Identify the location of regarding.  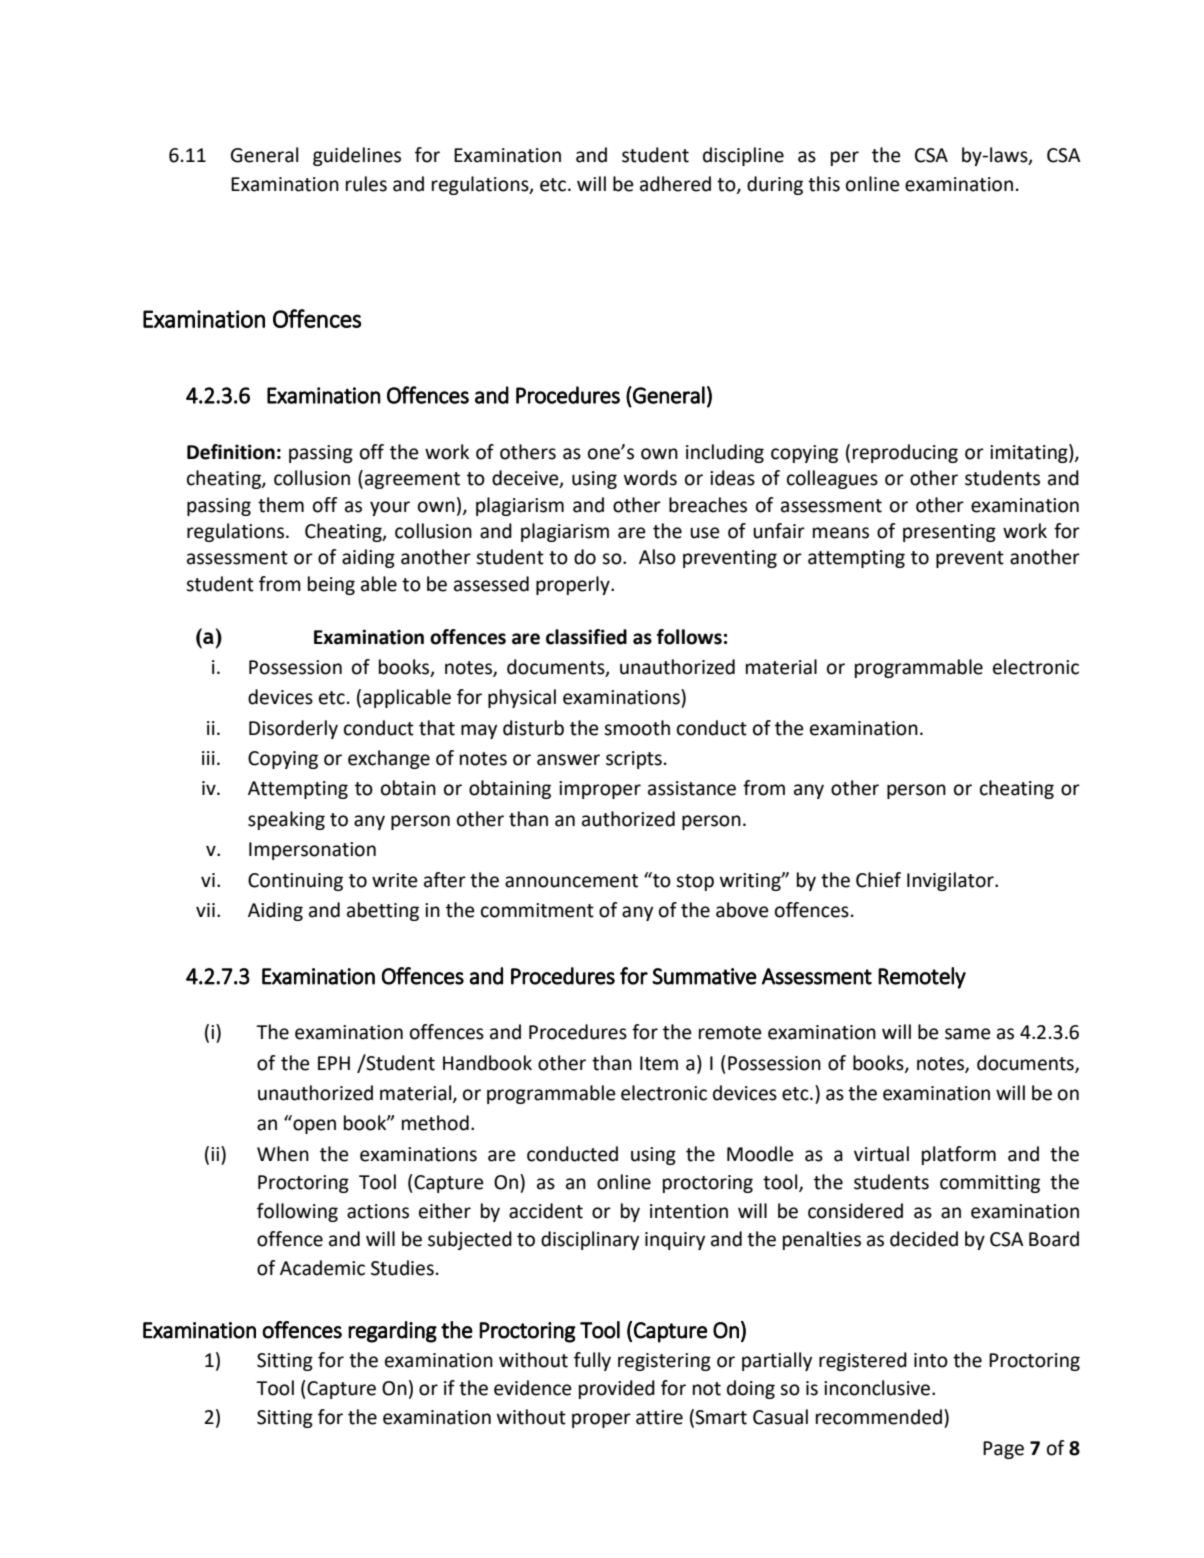
(392, 1332).
